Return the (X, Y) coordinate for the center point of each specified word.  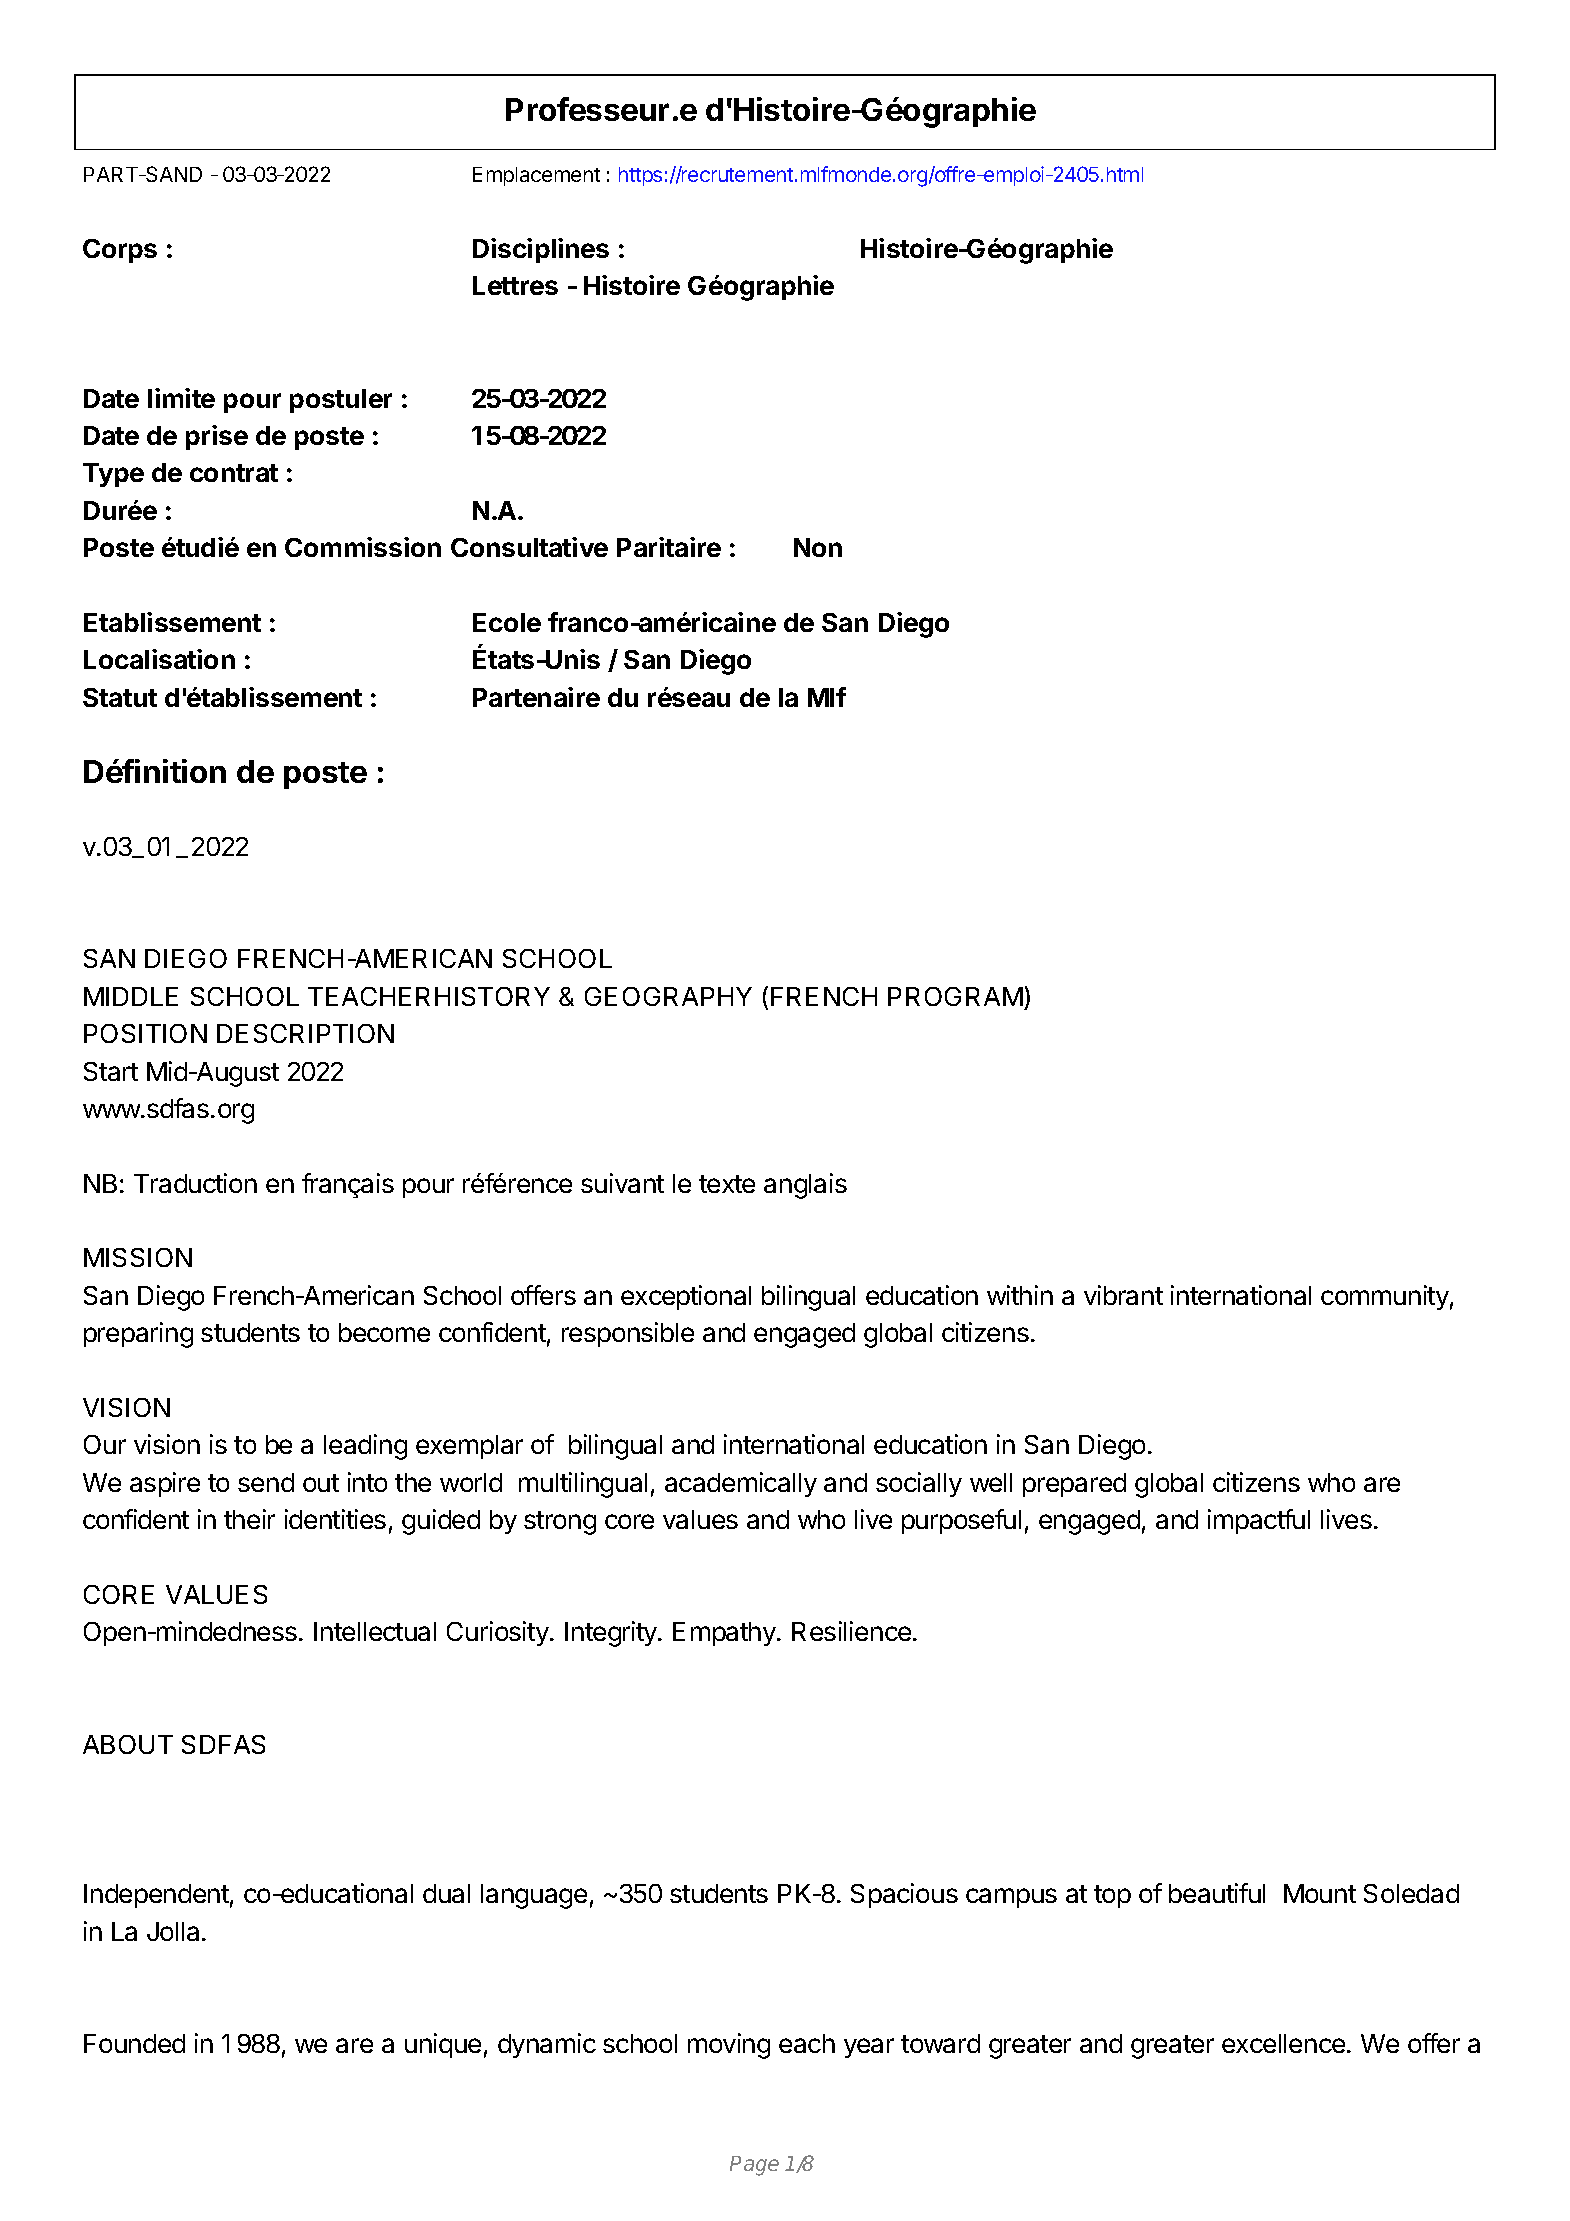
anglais (805, 1186)
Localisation (159, 659)
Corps (120, 251)
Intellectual (375, 1631)
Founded (134, 2043)
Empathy (725, 1634)
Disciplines (541, 250)
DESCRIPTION (305, 1033)
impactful (1259, 1521)
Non (818, 547)
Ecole (507, 622)
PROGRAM (955, 996)
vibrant (1123, 1295)
